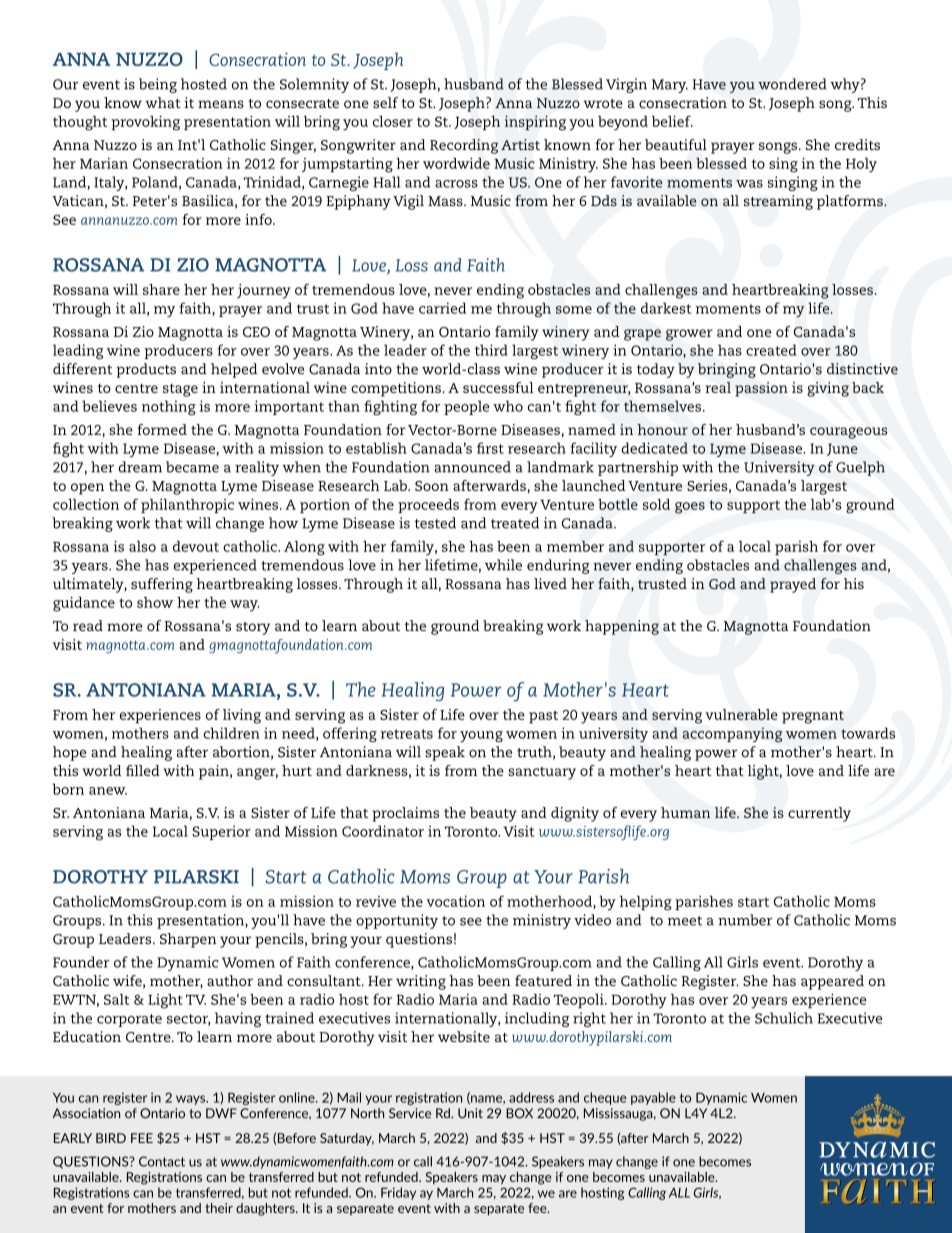  Describe the element at coordinates (793, 585) in the screenshot. I see `prayed` at that location.
